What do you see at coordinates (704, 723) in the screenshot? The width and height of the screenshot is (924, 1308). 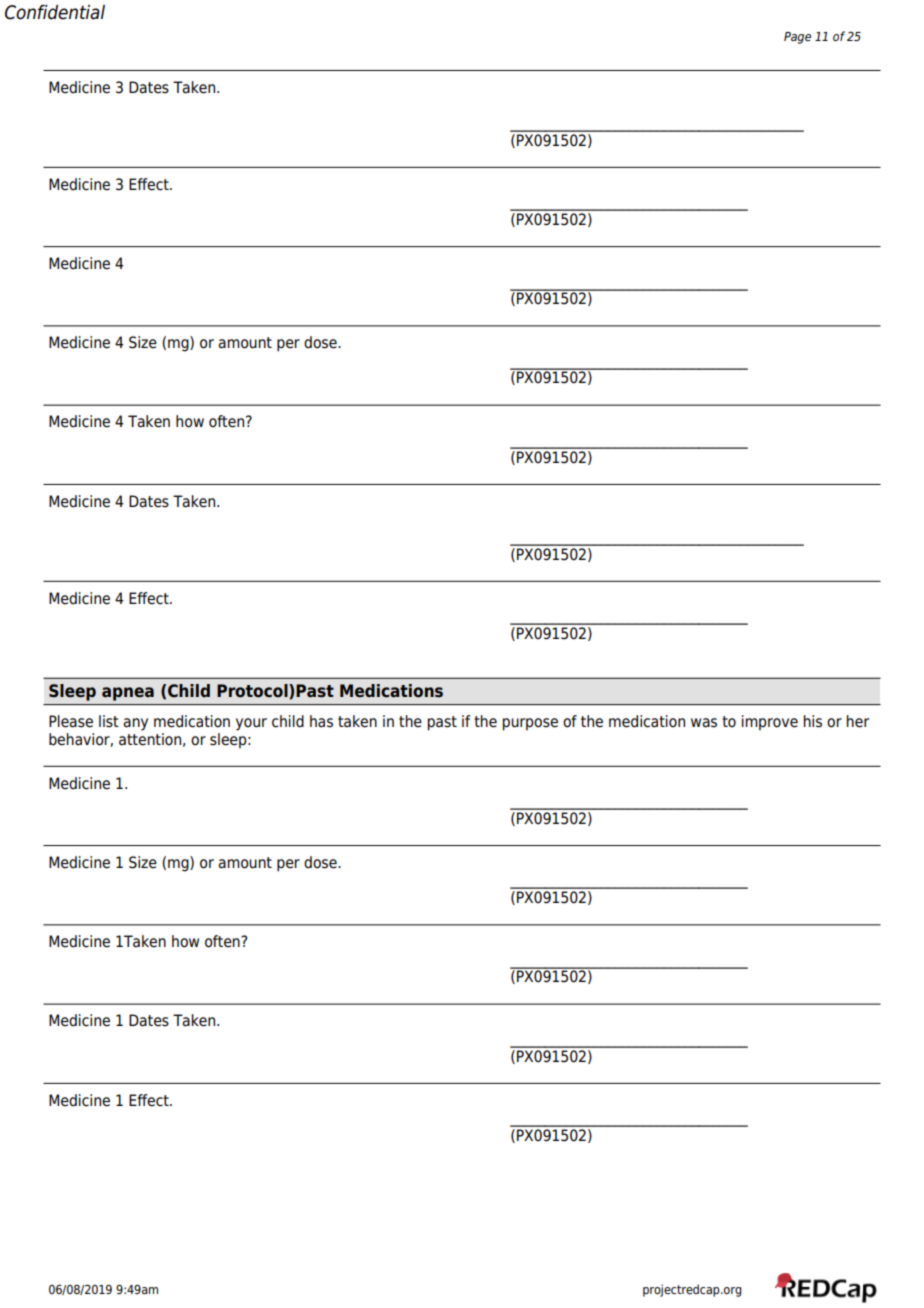 I see `was` at bounding box center [704, 723].
